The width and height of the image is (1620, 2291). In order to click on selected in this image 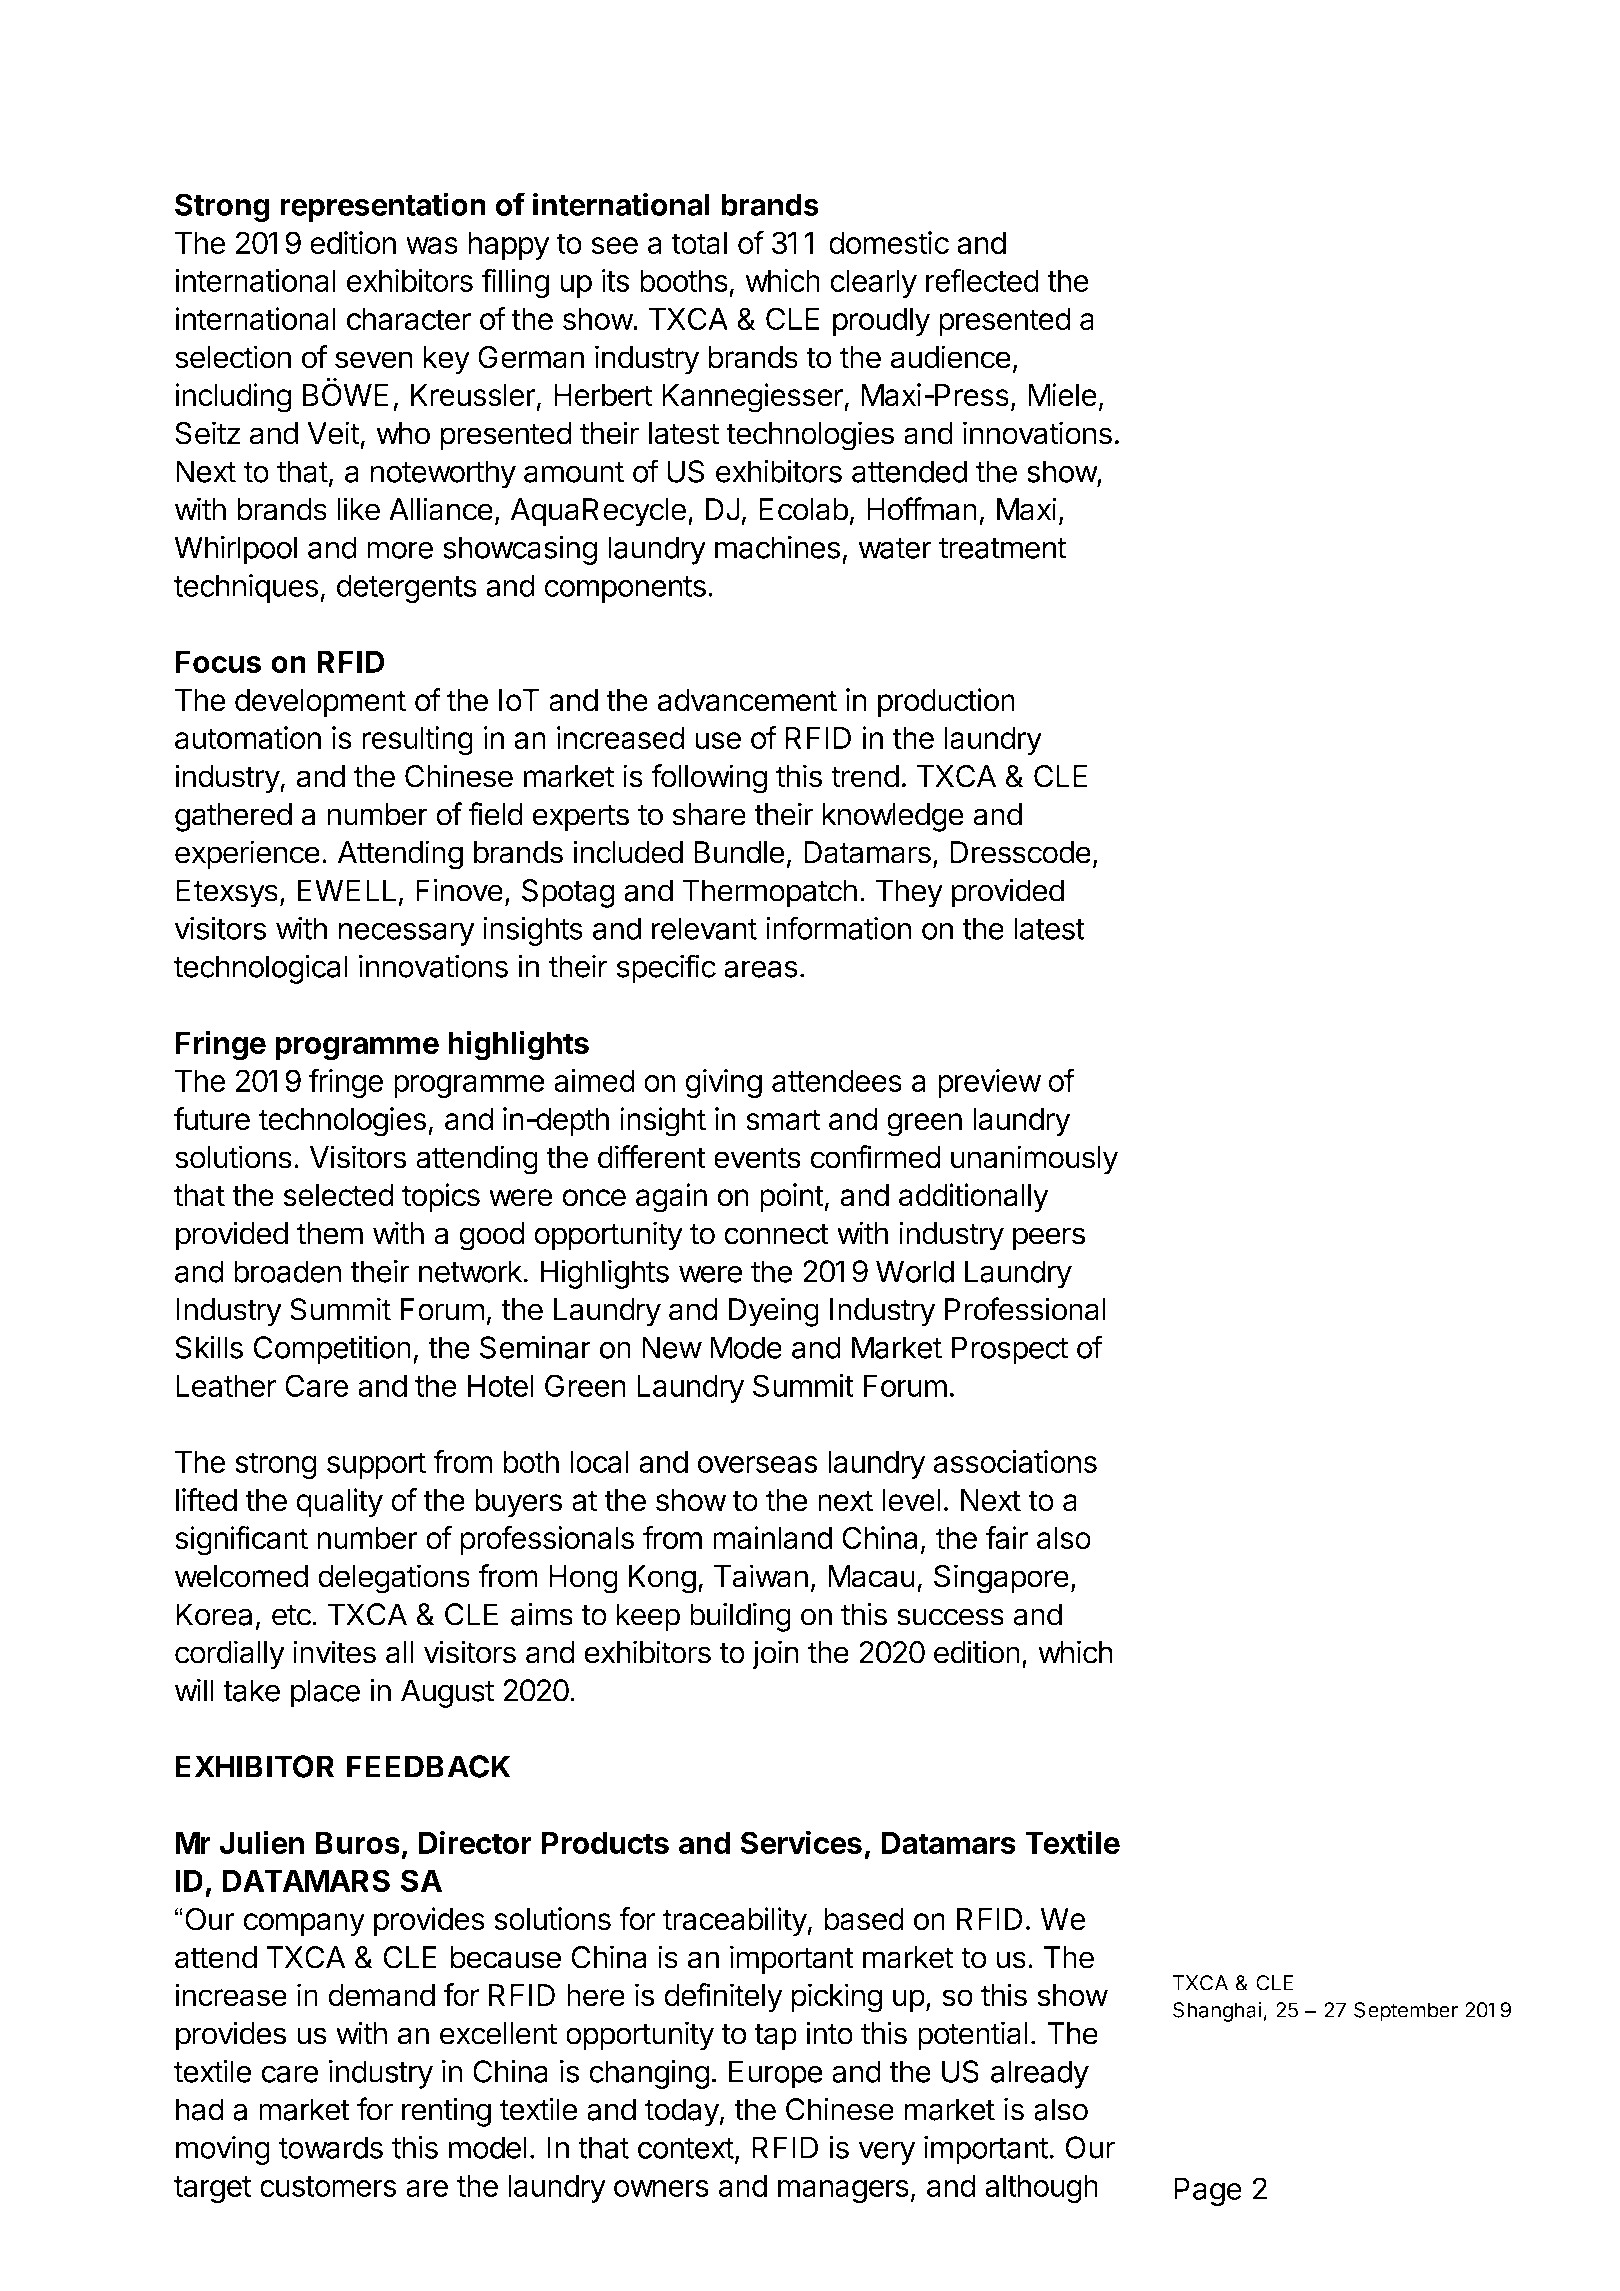, I will do `click(339, 1195)`.
